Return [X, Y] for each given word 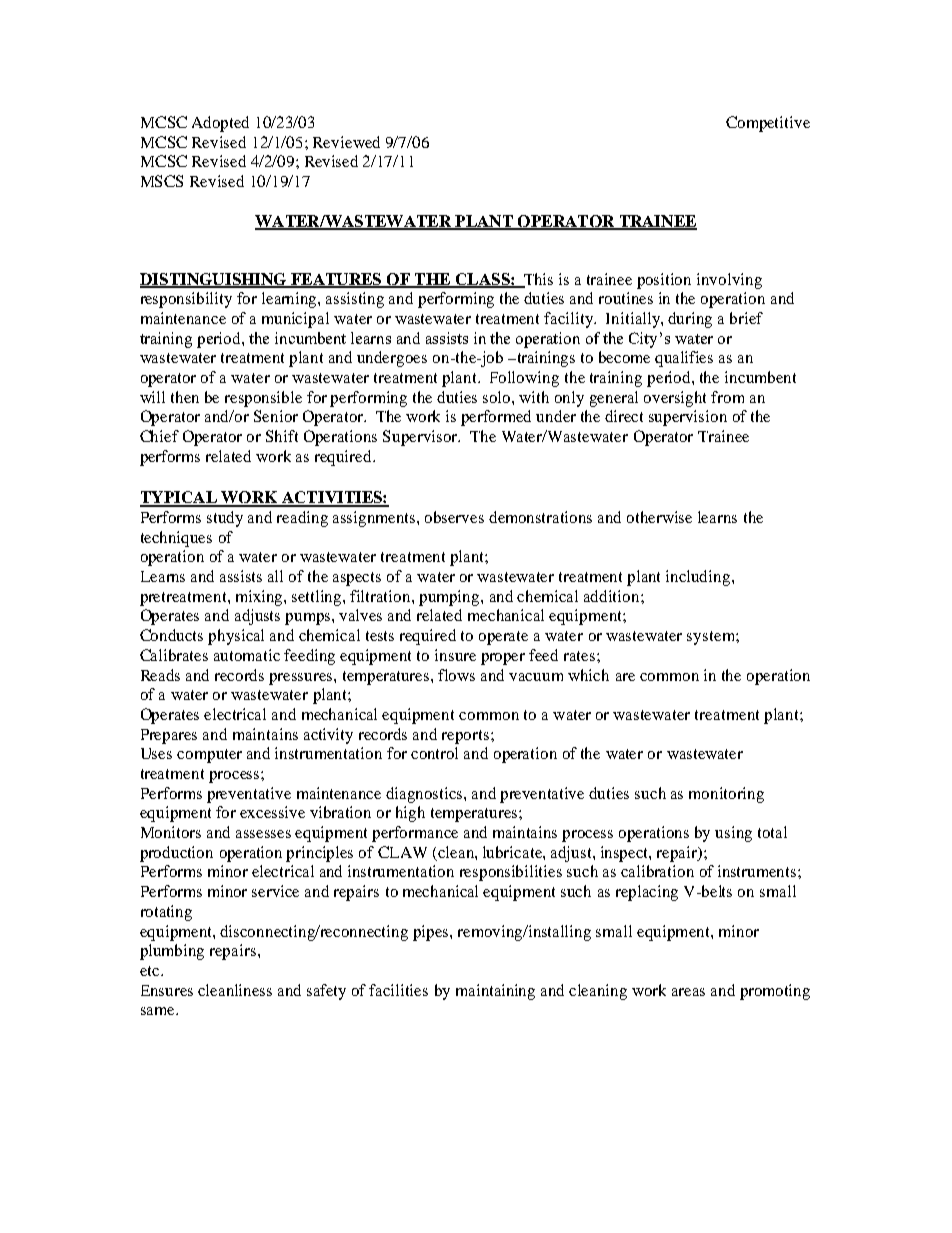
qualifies [684, 359]
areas [688, 992]
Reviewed [346, 142]
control [434, 753]
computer [209, 756]
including [699, 578]
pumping [450, 598]
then [185, 397]
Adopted [220, 124]
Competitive [768, 124]
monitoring [726, 795]
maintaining [495, 992]
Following [524, 379]
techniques [176, 539]
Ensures [167, 990]
